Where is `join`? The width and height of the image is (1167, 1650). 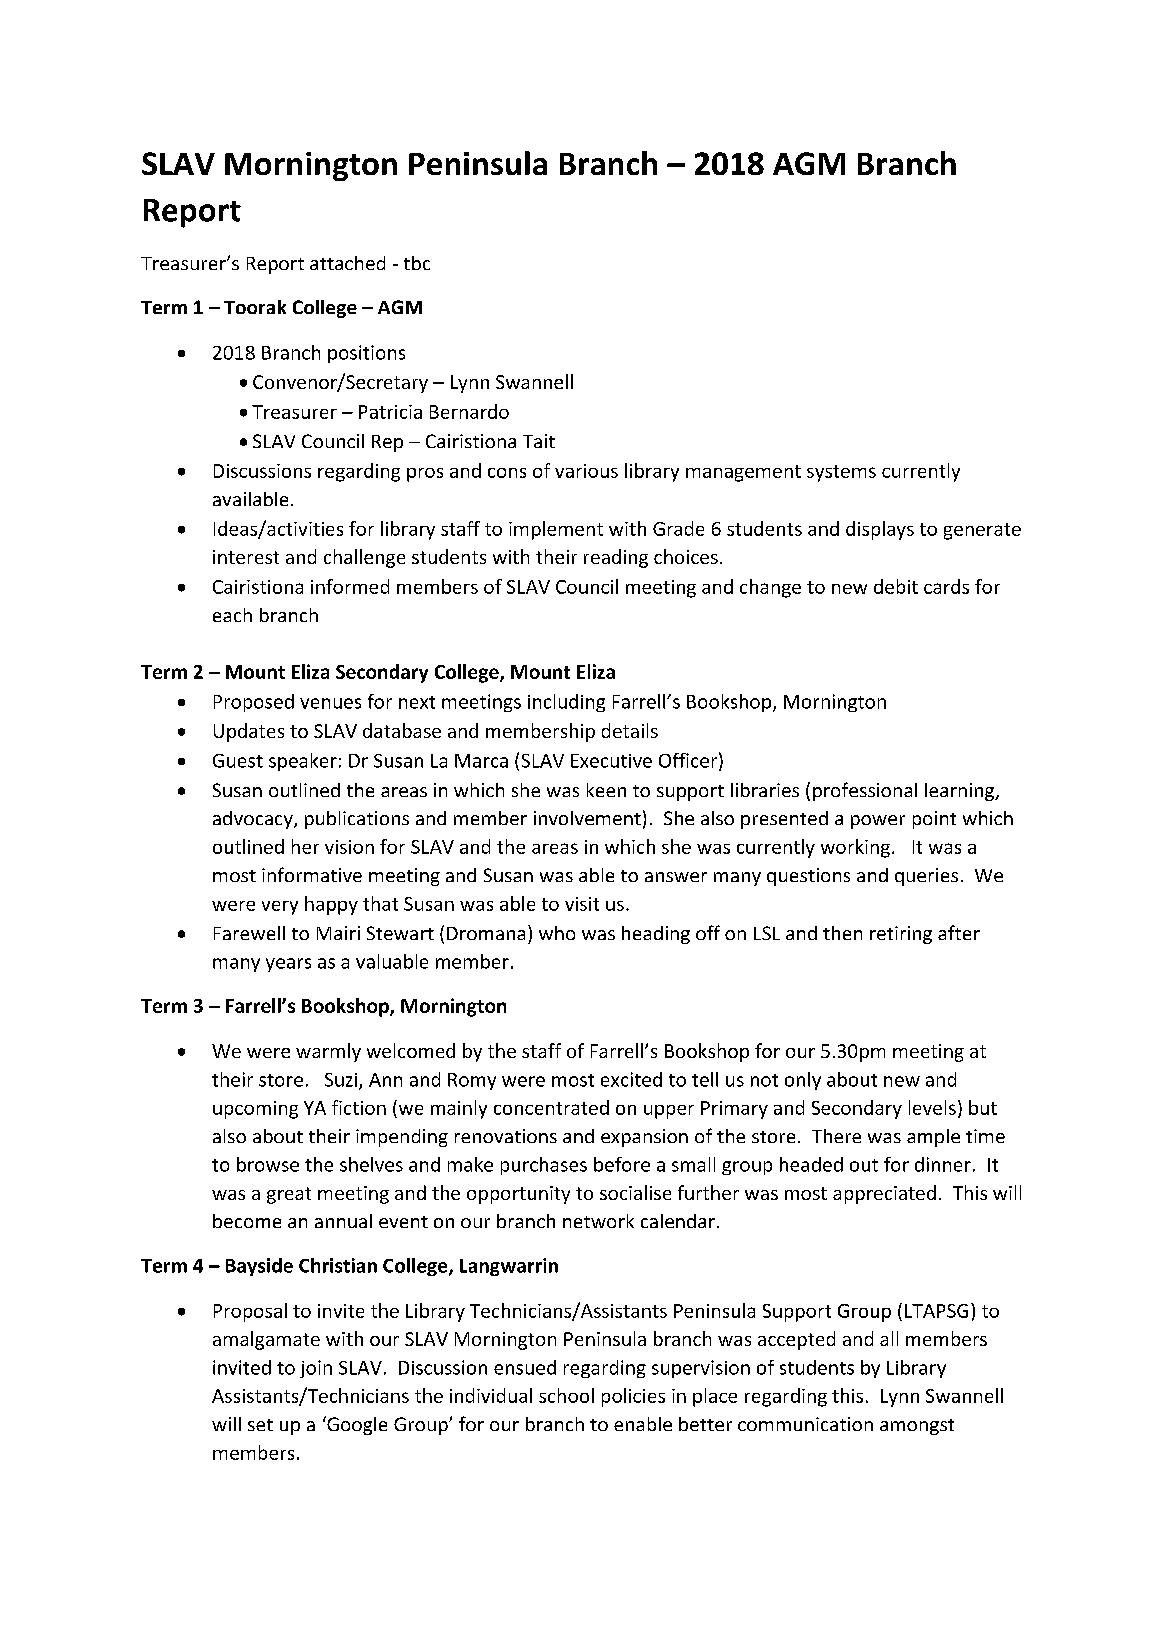
join is located at coordinates (316, 1369).
